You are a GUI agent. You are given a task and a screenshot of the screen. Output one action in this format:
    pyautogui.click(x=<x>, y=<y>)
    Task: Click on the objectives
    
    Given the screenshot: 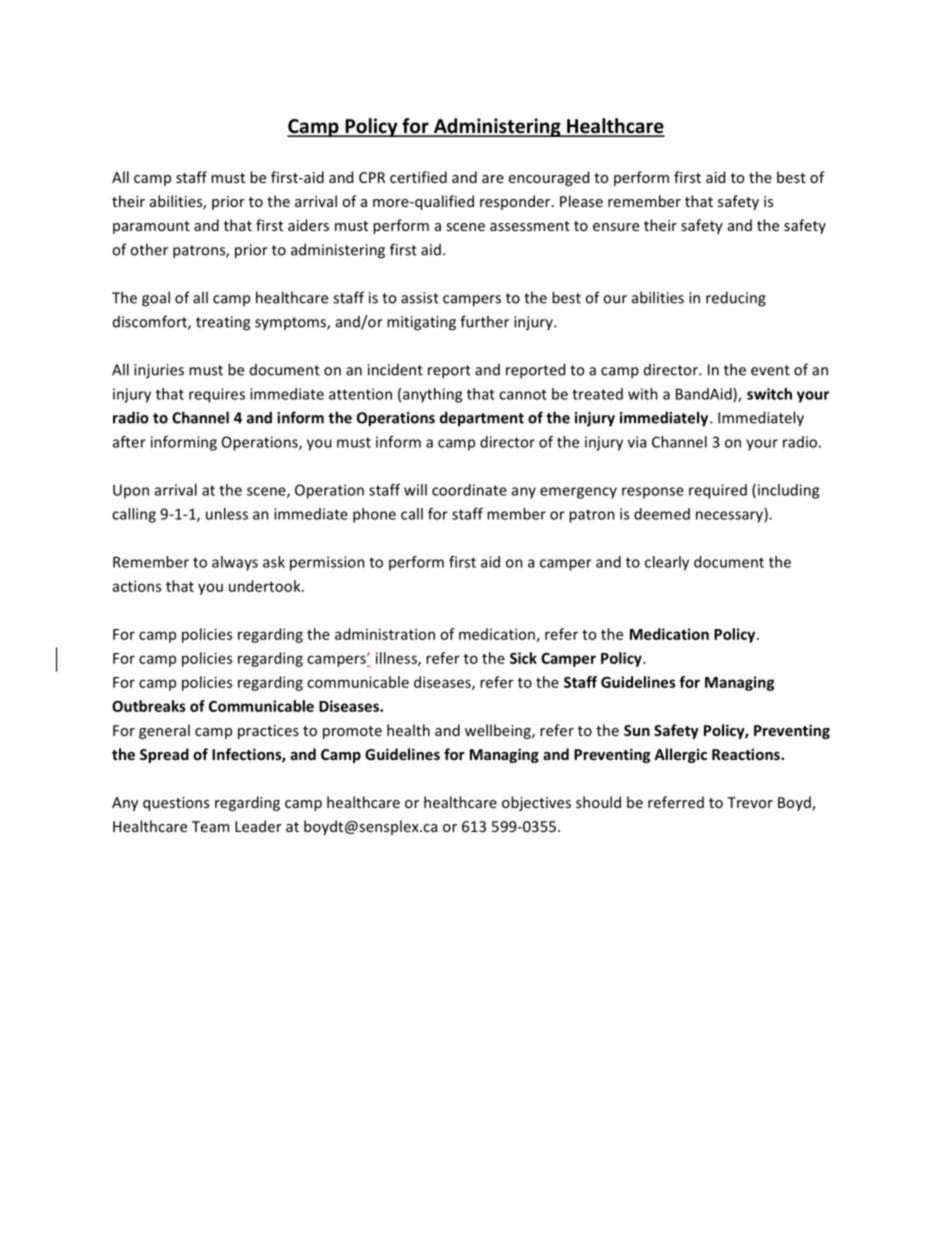 What is the action you would take?
    pyautogui.click(x=536, y=803)
